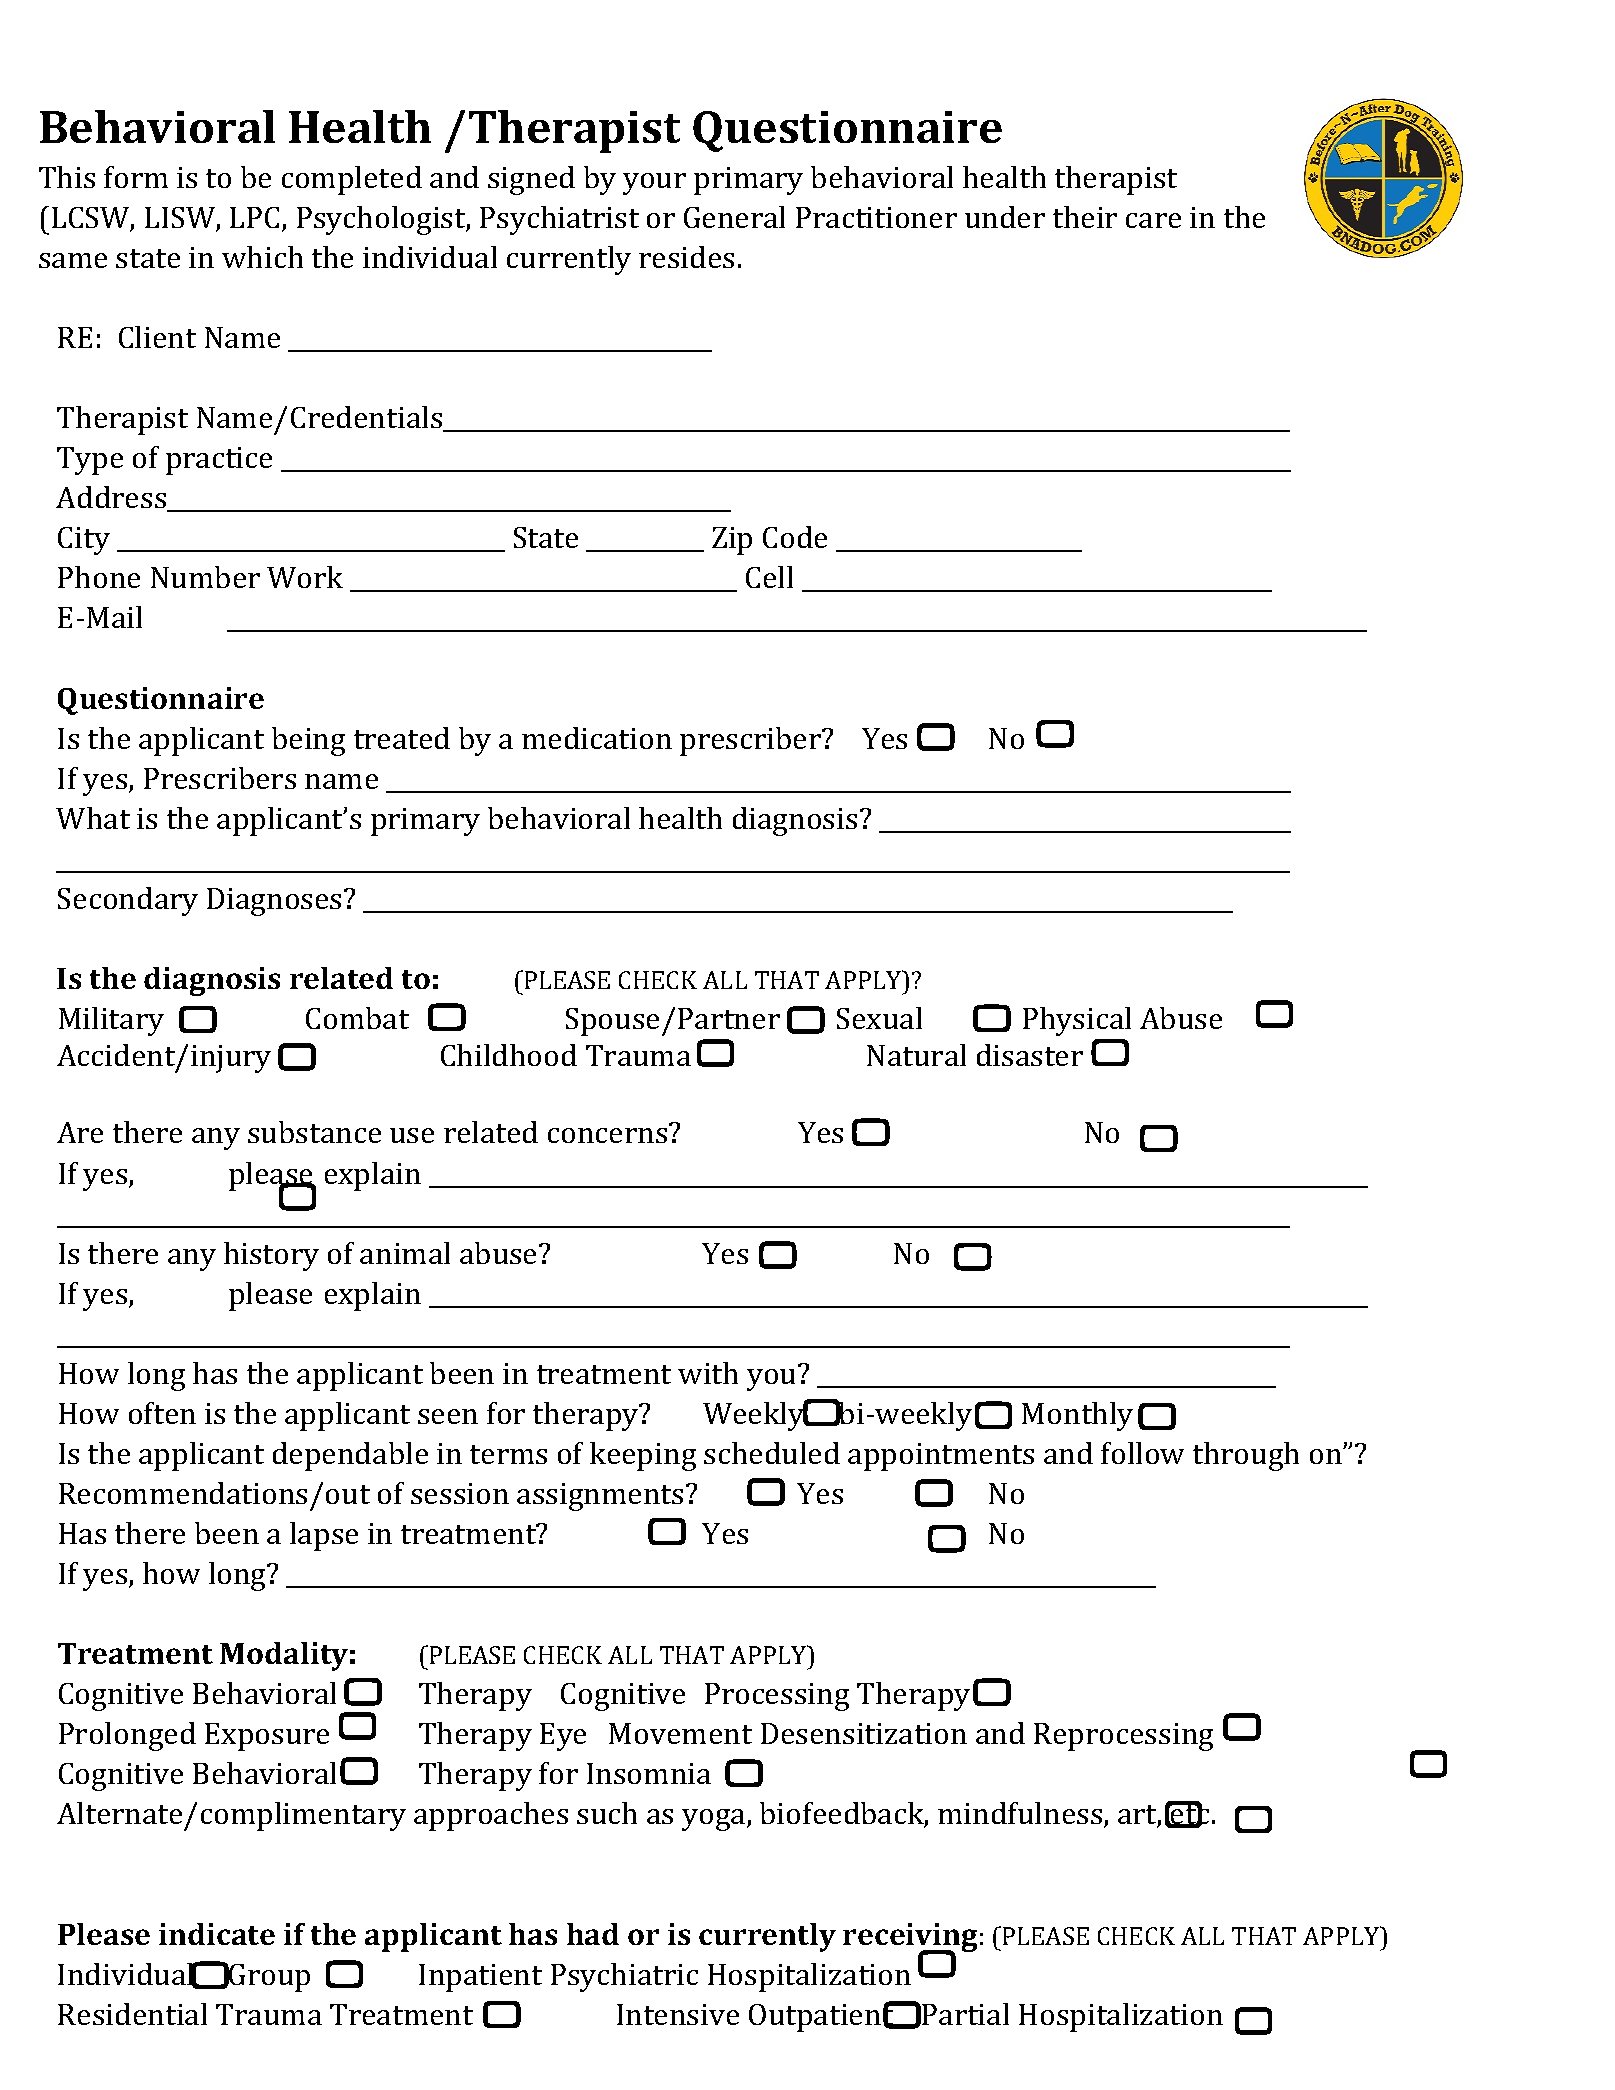  What do you see at coordinates (1077, 1416) in the page?
I see `Monthly` at bounding box center [1077, 1416].
